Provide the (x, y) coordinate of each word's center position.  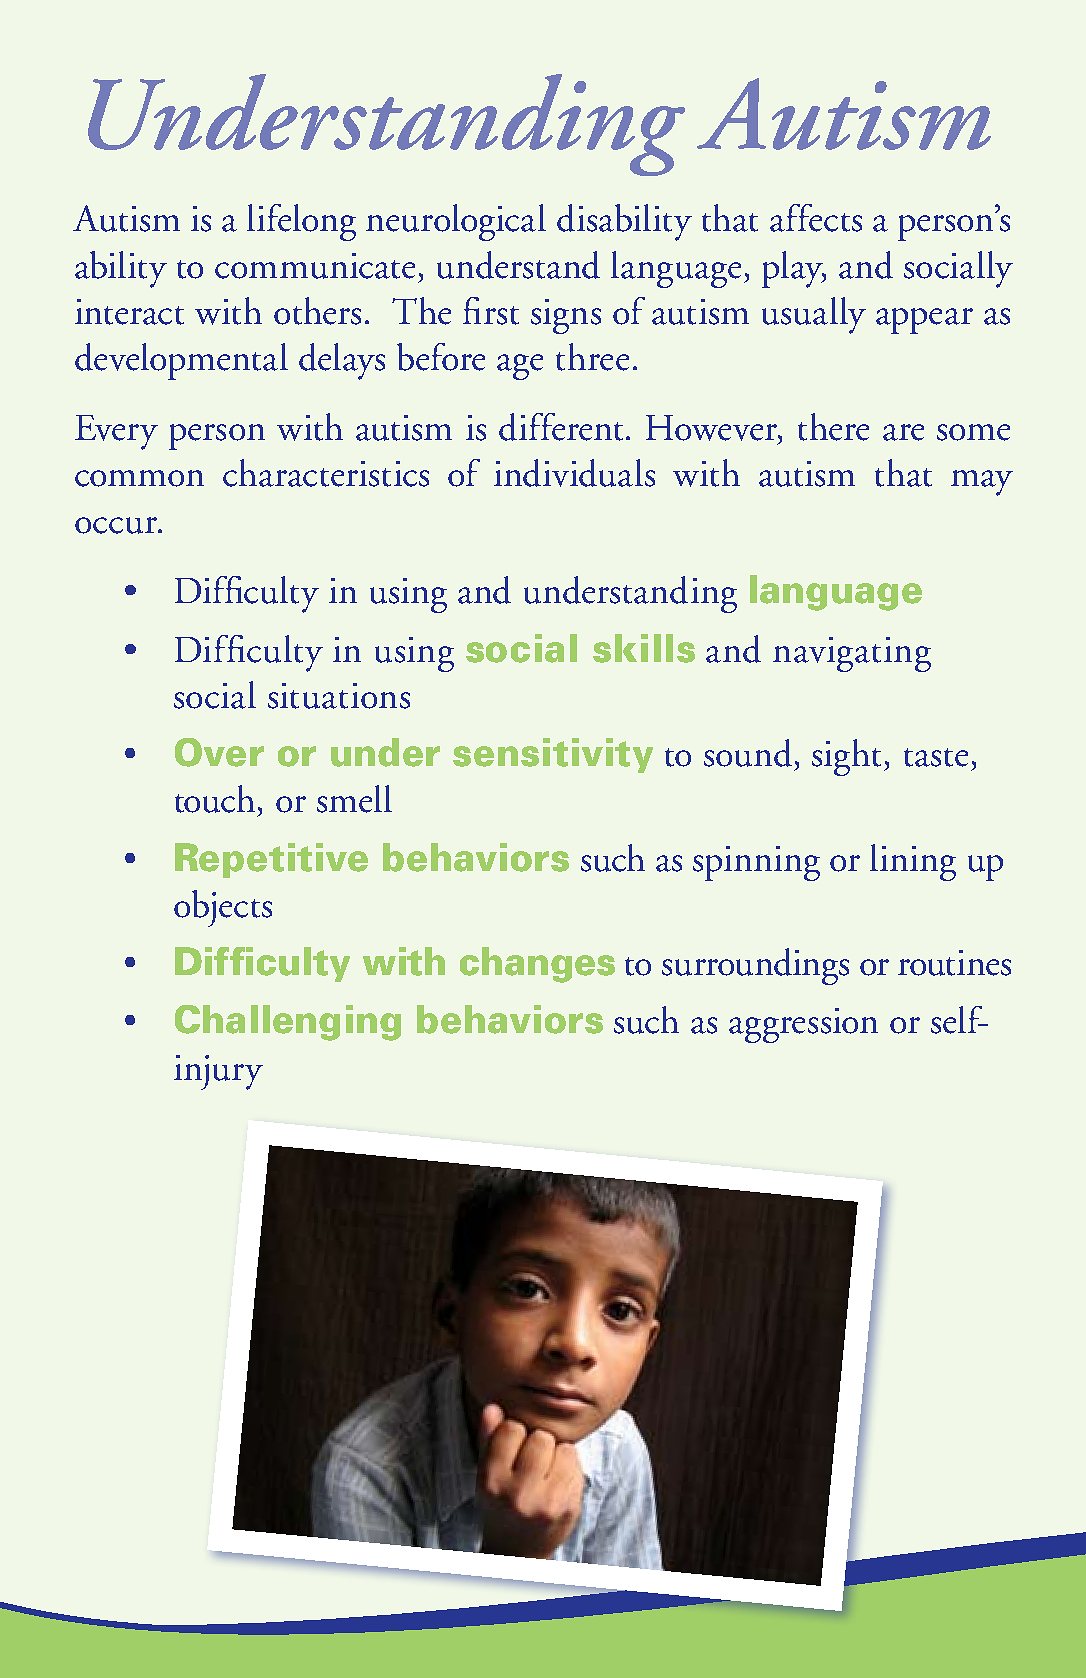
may (982, 483)
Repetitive (271, 860)
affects (816, 218)
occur (117, 525)
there (833, 427)
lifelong (301, 222)
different (563, 427)
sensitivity (553, 755)
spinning (756, 863)
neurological (456, 222)
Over (219, 752)
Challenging (288, 1023)
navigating (852, 654)
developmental (181, 361)
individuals (574, 473)
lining (913, 862)
